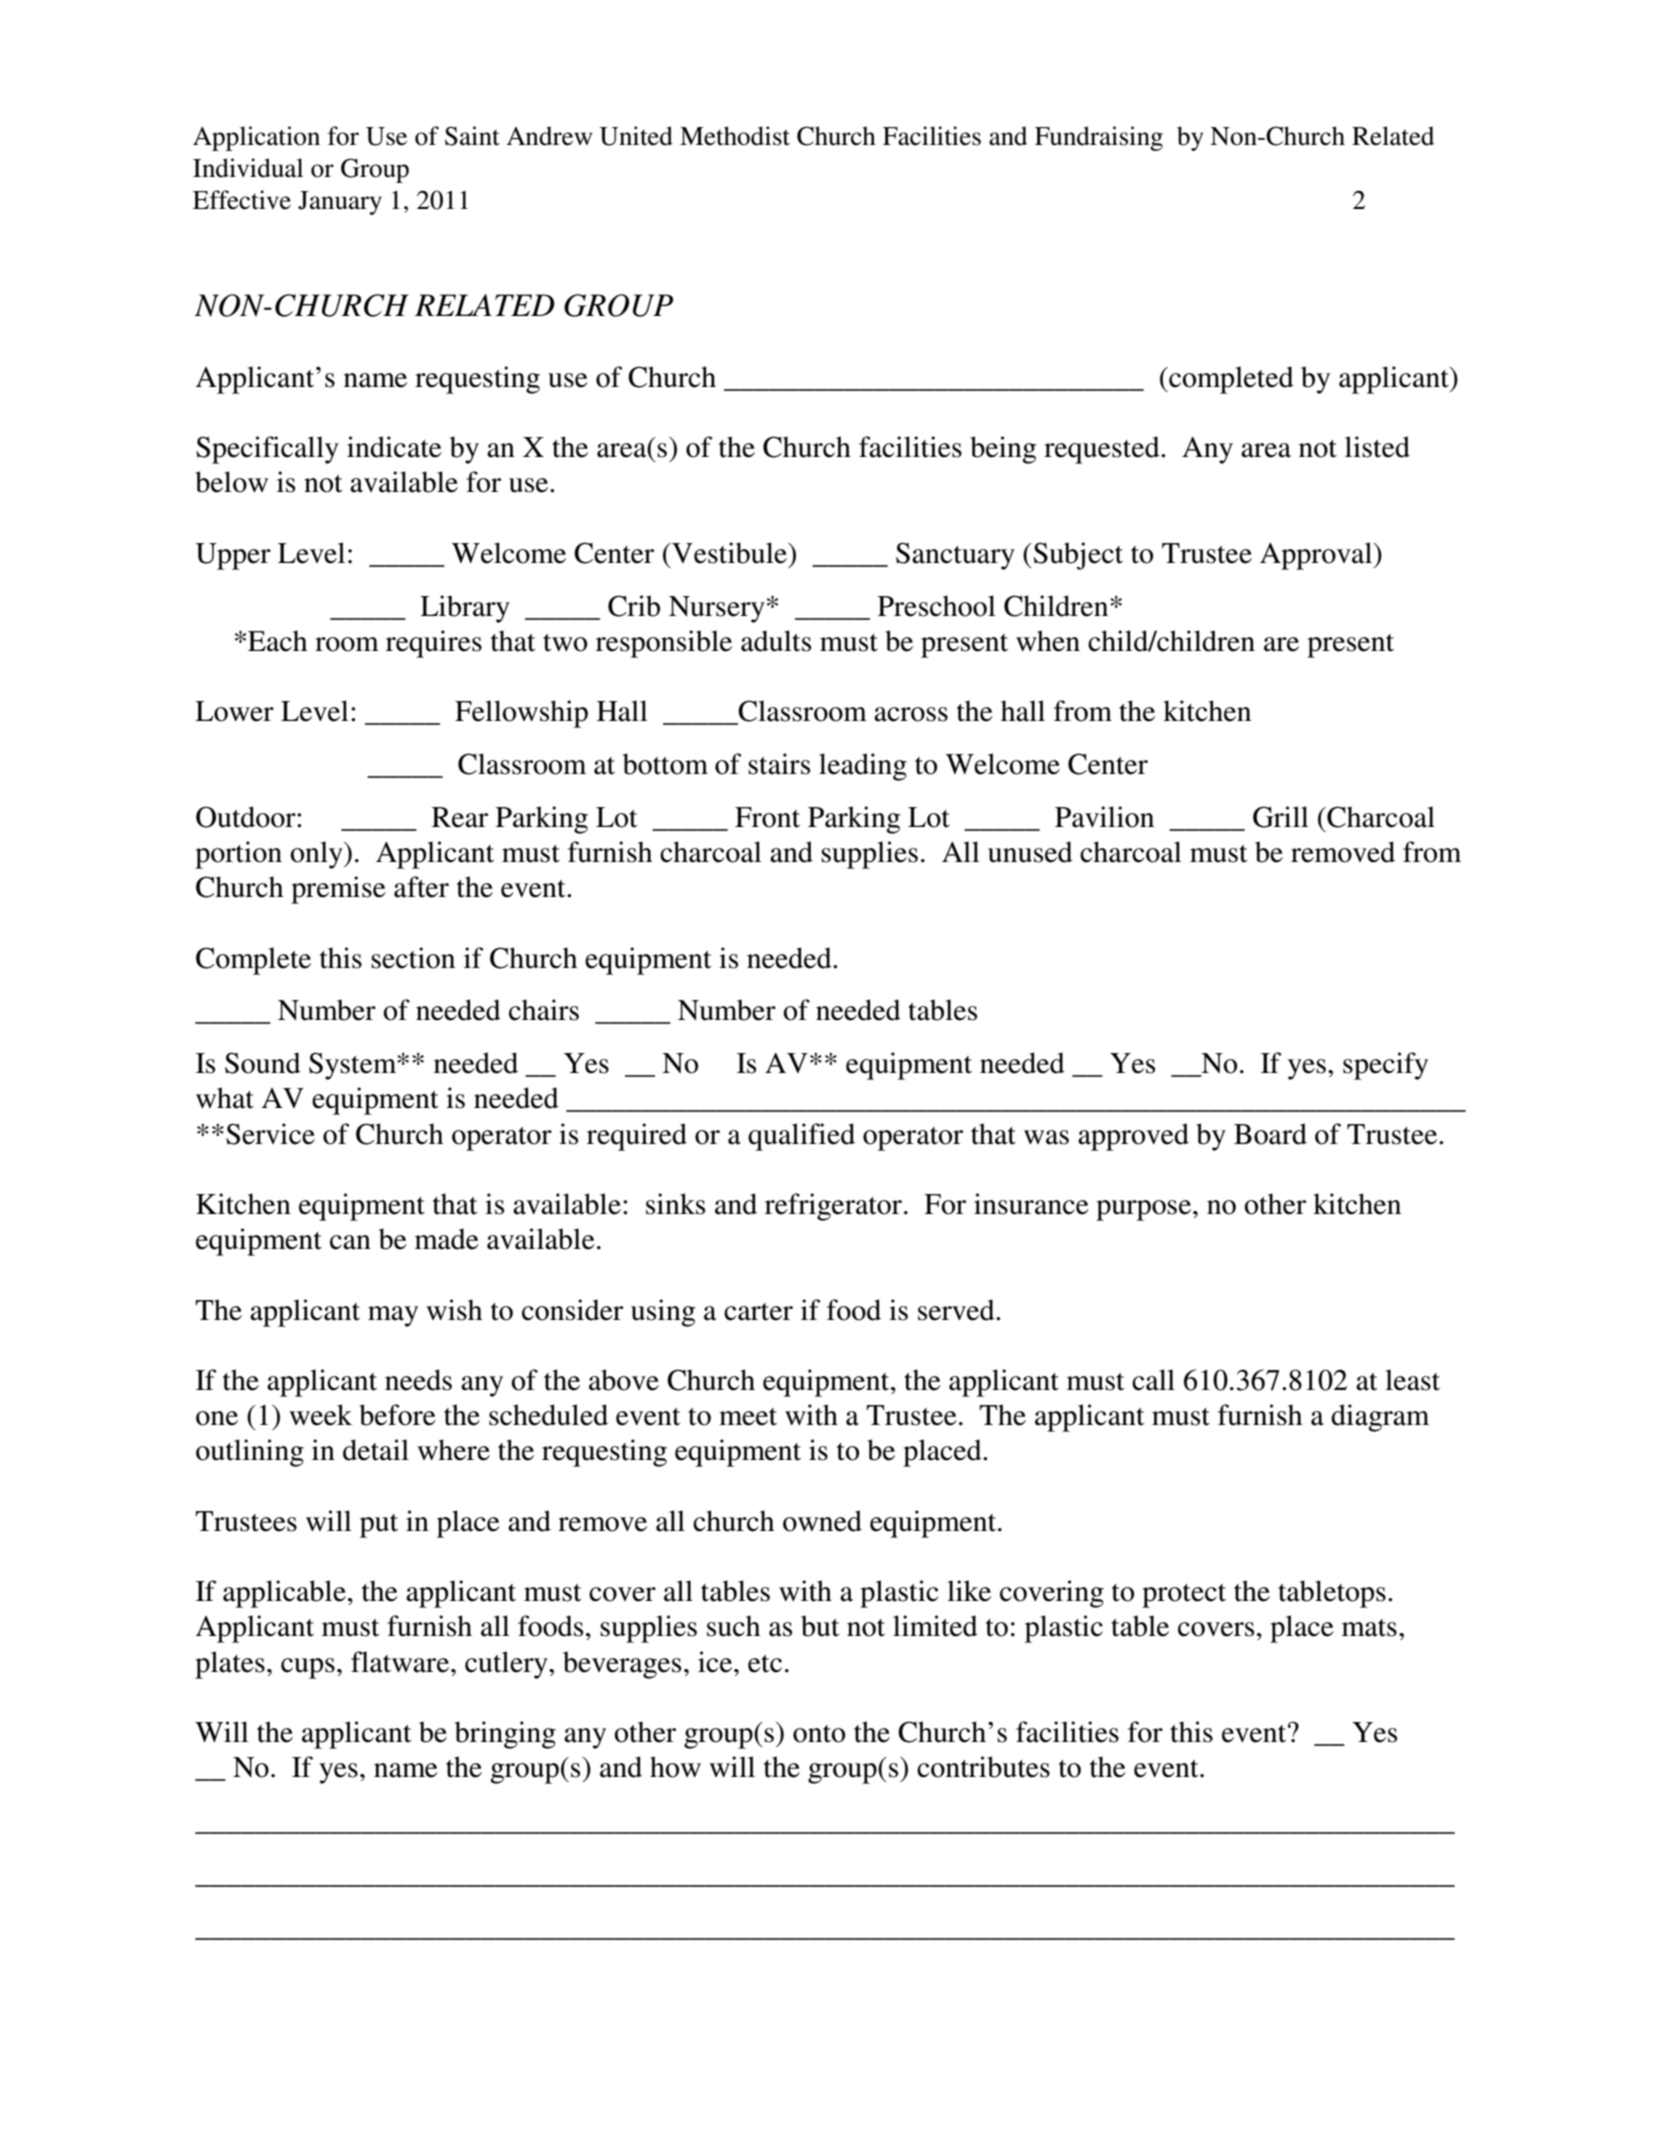 Image resolution: width=1662 pixels, height=2151 pixels. What do you see at coordinates (819, 1734) in the image?
I see `onto` at bounding box center [819, 1734].
